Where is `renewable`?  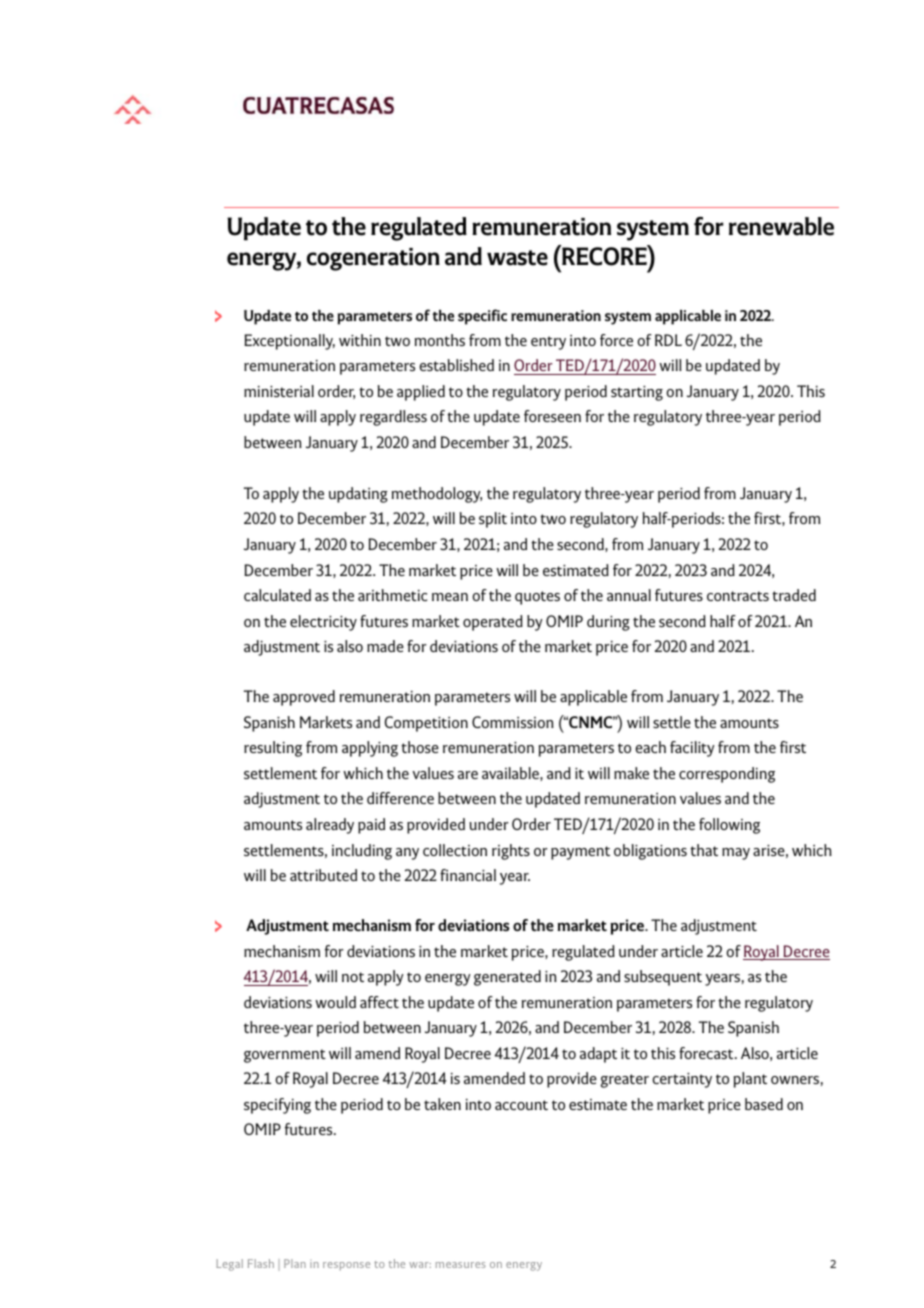 renewable is located at coordinates (781, 226).
